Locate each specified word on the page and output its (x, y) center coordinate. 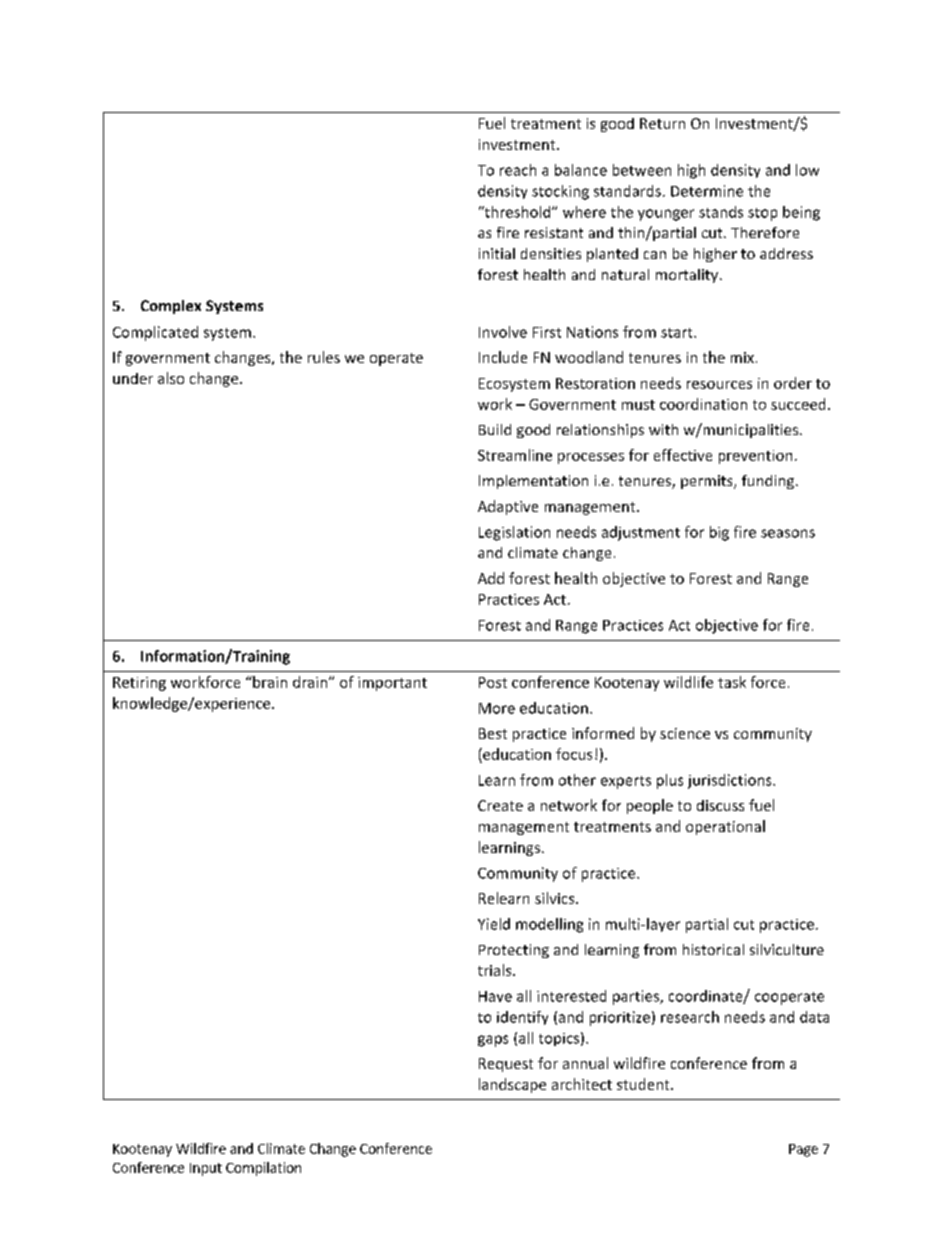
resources (719, 385)
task (732, 682)
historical (713, 949)
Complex (171, 307)
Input (206, 1169)
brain (269, 682)
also (171, 378)
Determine (707, 191)
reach (518, 170)
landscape (512, 1085)
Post (493, 682)
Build (495, 429)
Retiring (139, 684)
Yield (494, 924)
